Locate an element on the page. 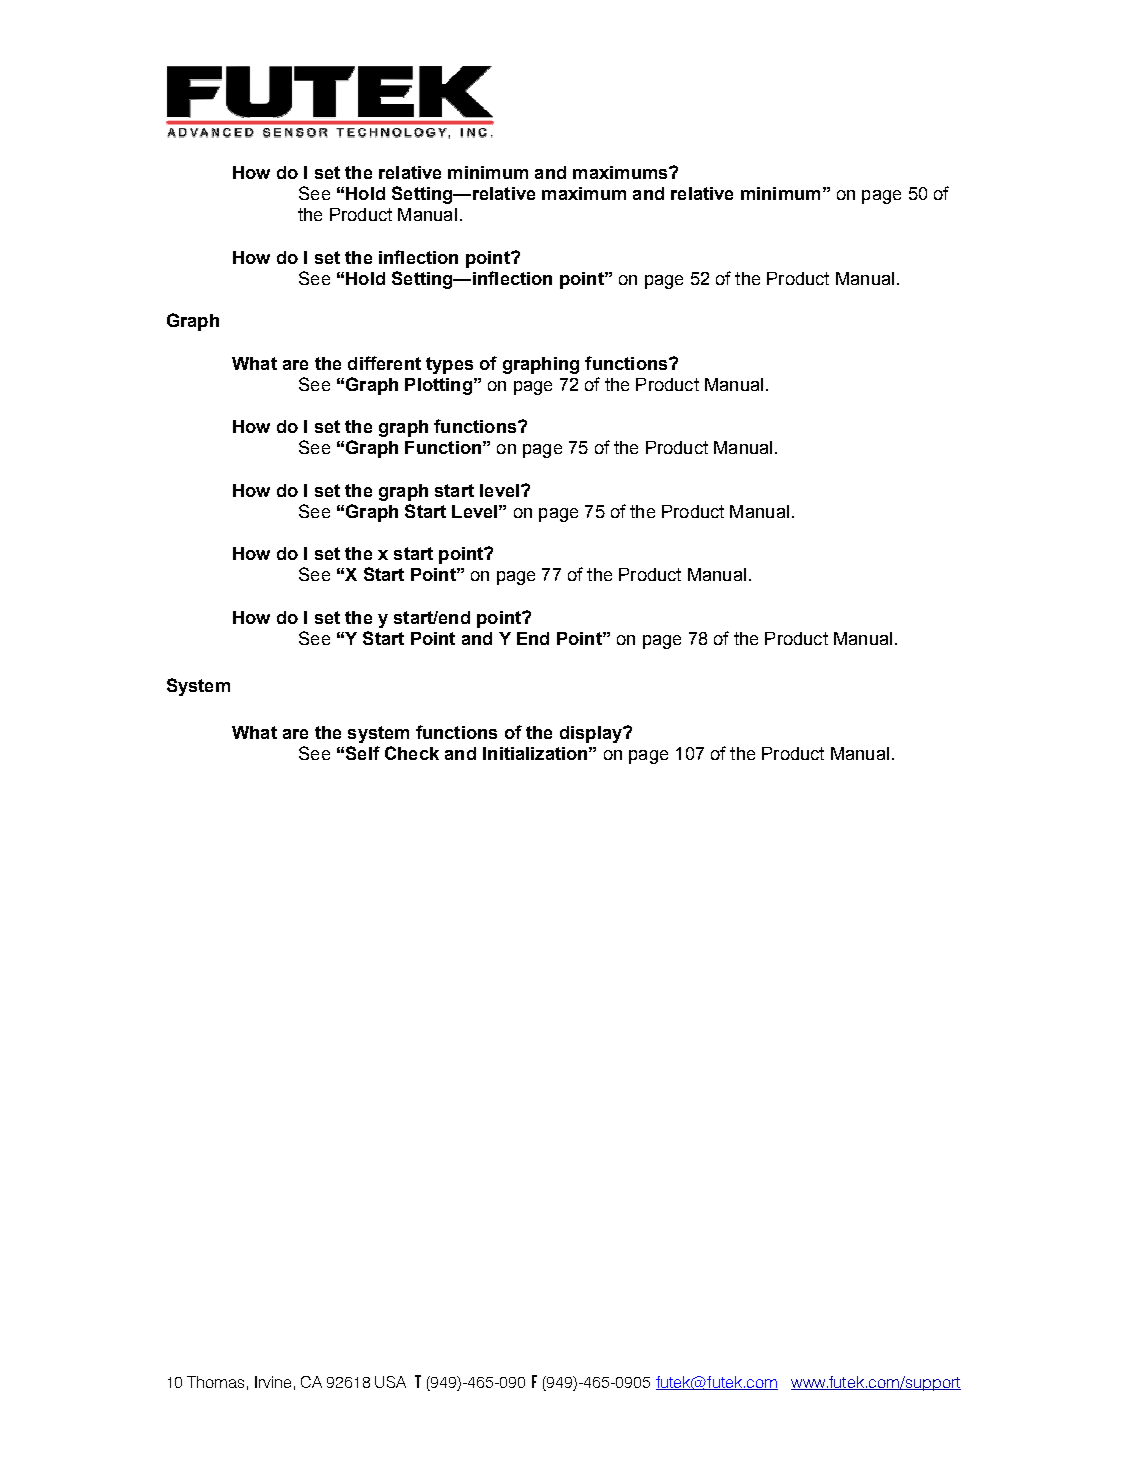 This page has height=1458, width=1126. different is located at coordinates (384, 363).
